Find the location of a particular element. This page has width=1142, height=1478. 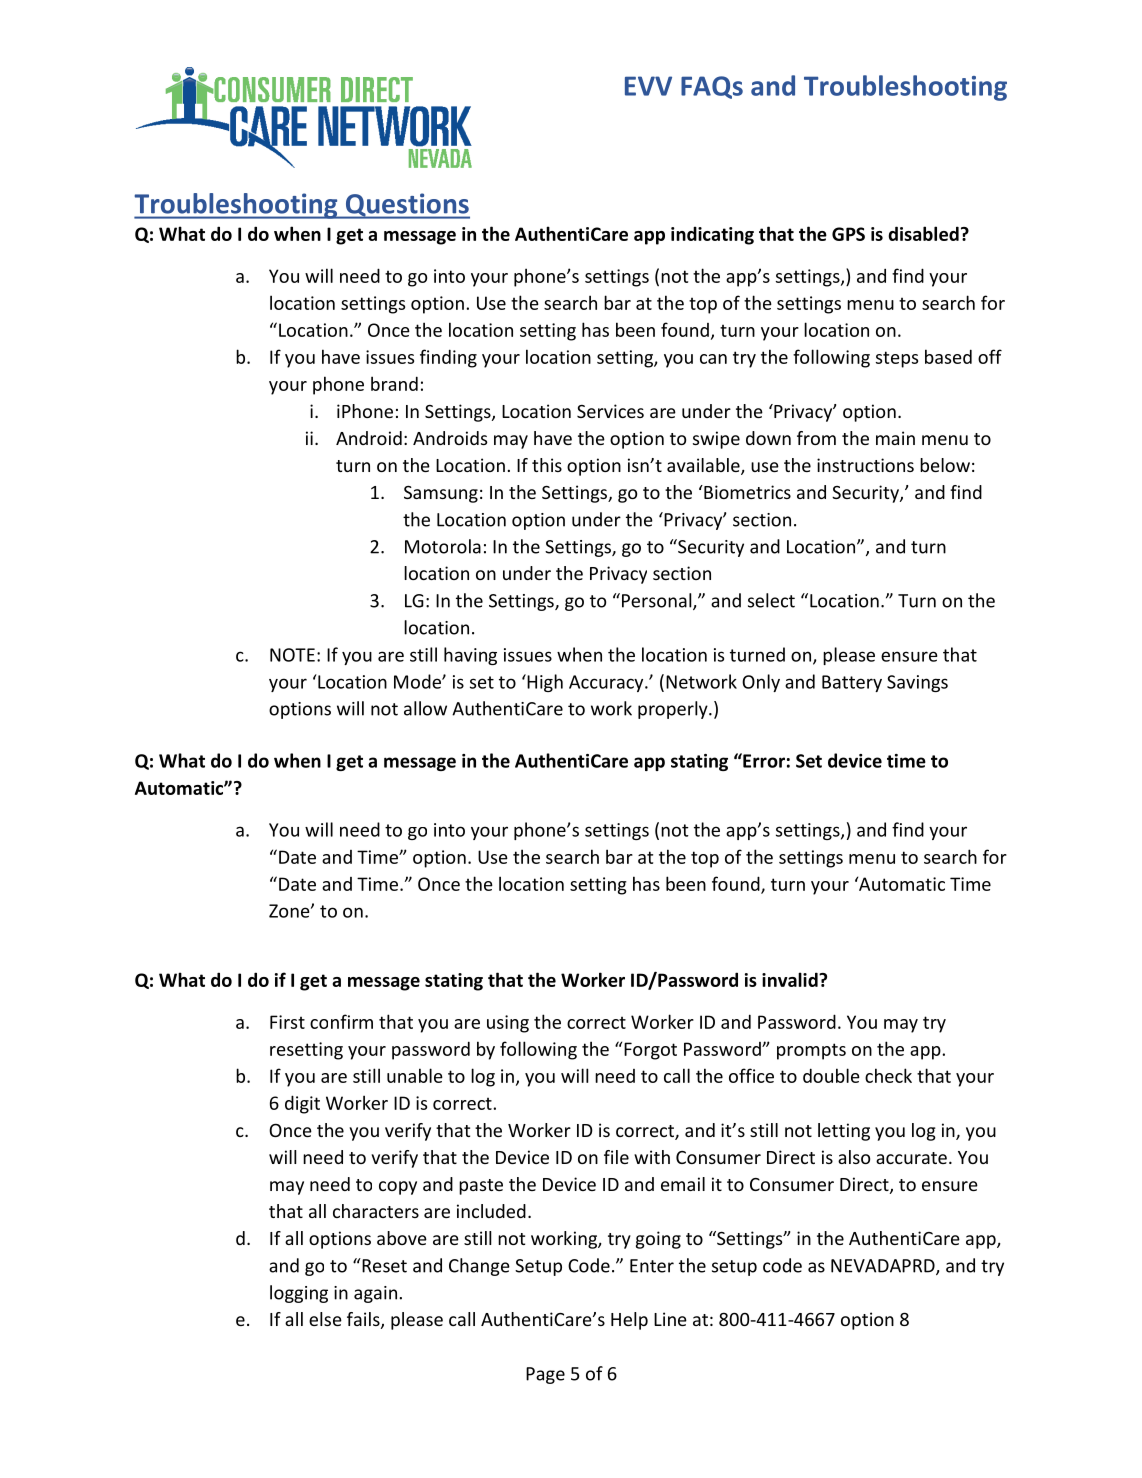

Forgot is located at coordinates (650, 1051).
